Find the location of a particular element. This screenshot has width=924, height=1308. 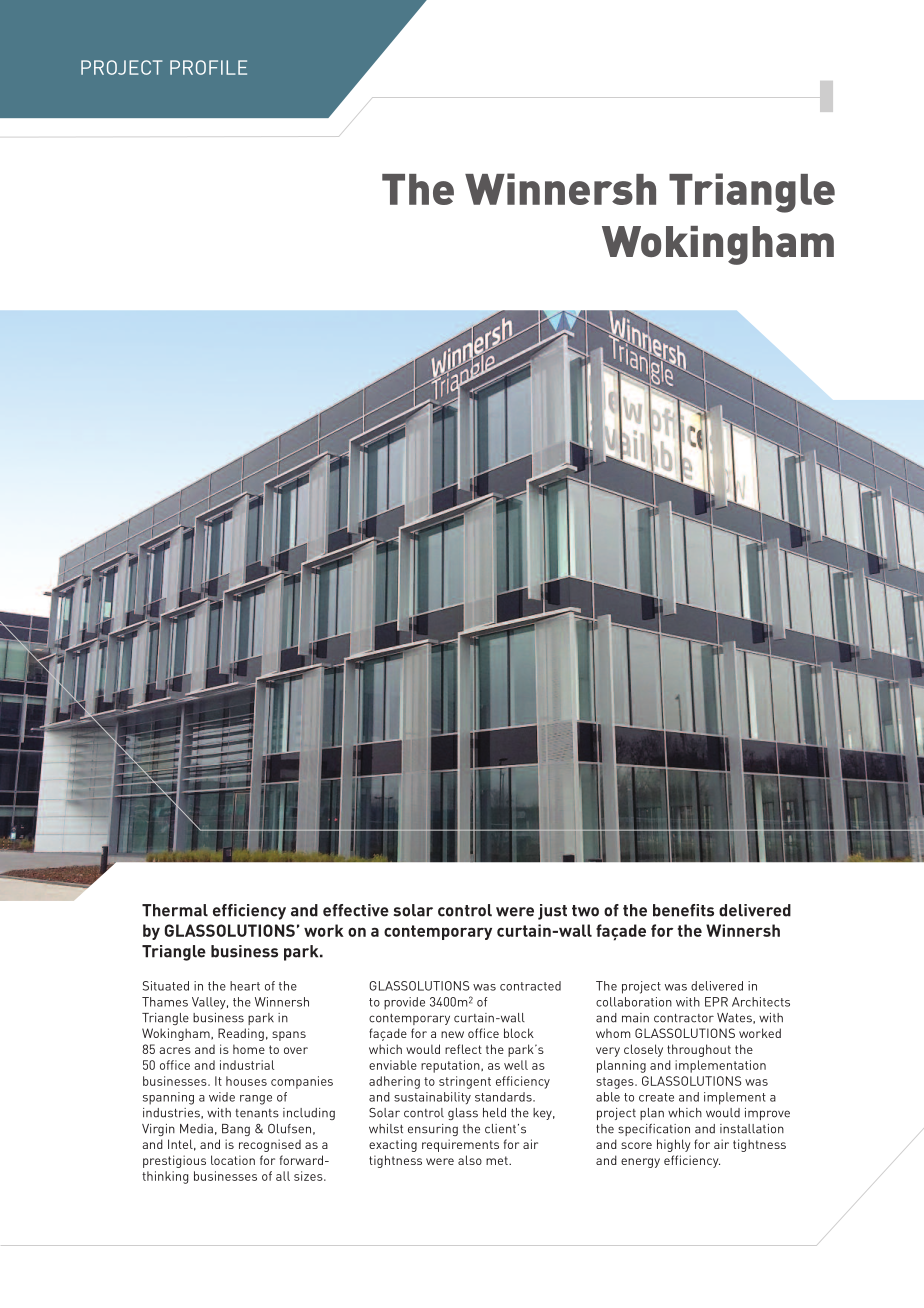

contractor is located at coordinates (684, 1018).
